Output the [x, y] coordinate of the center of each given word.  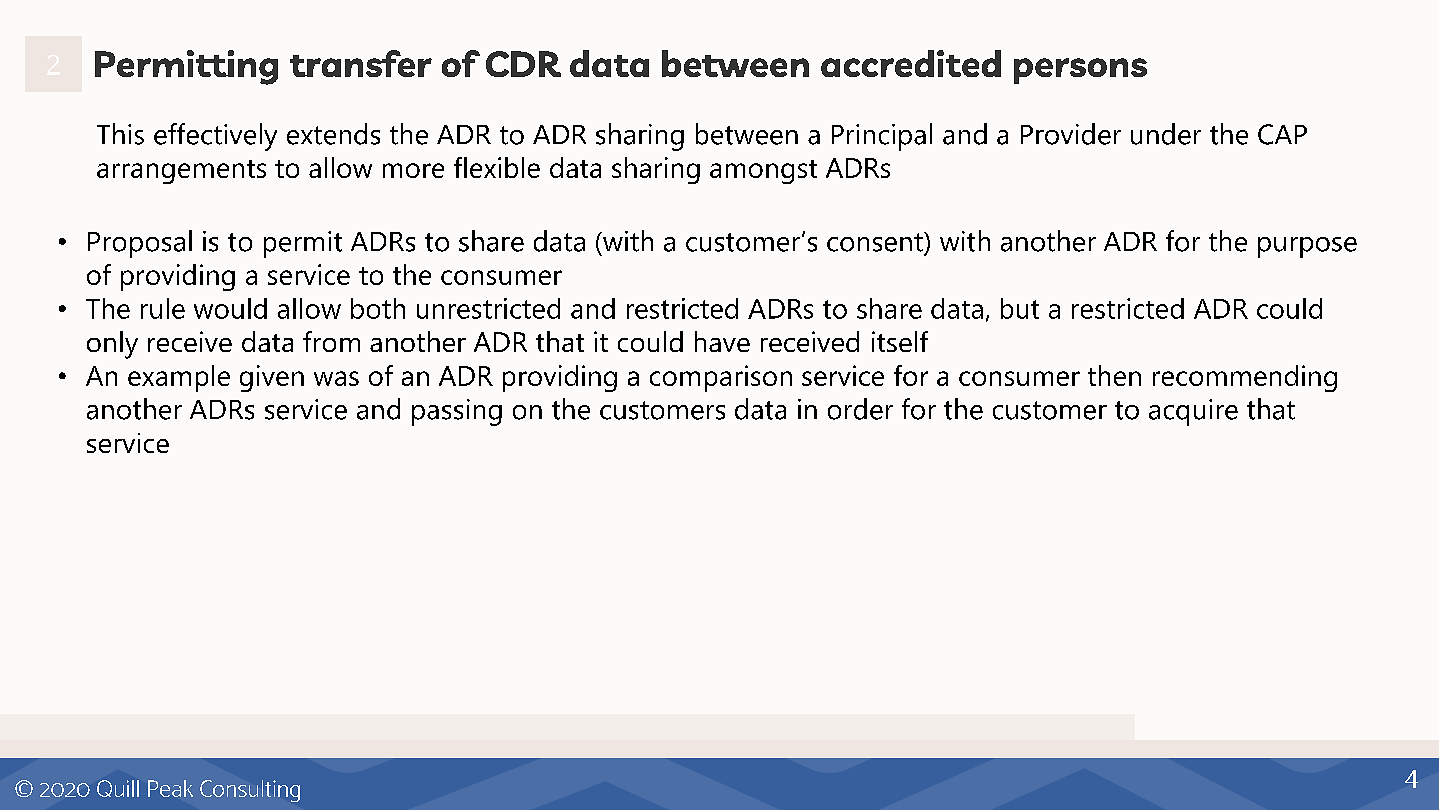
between [747, 134]
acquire [1193, 412]
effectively [215, 137]
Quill [118, 788]
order [860, 409]
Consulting [250, 791]
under [1166, 134]
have [722, 341]
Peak [170, 788]
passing [457, 412]
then [1114, 375]
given [272, 378]
